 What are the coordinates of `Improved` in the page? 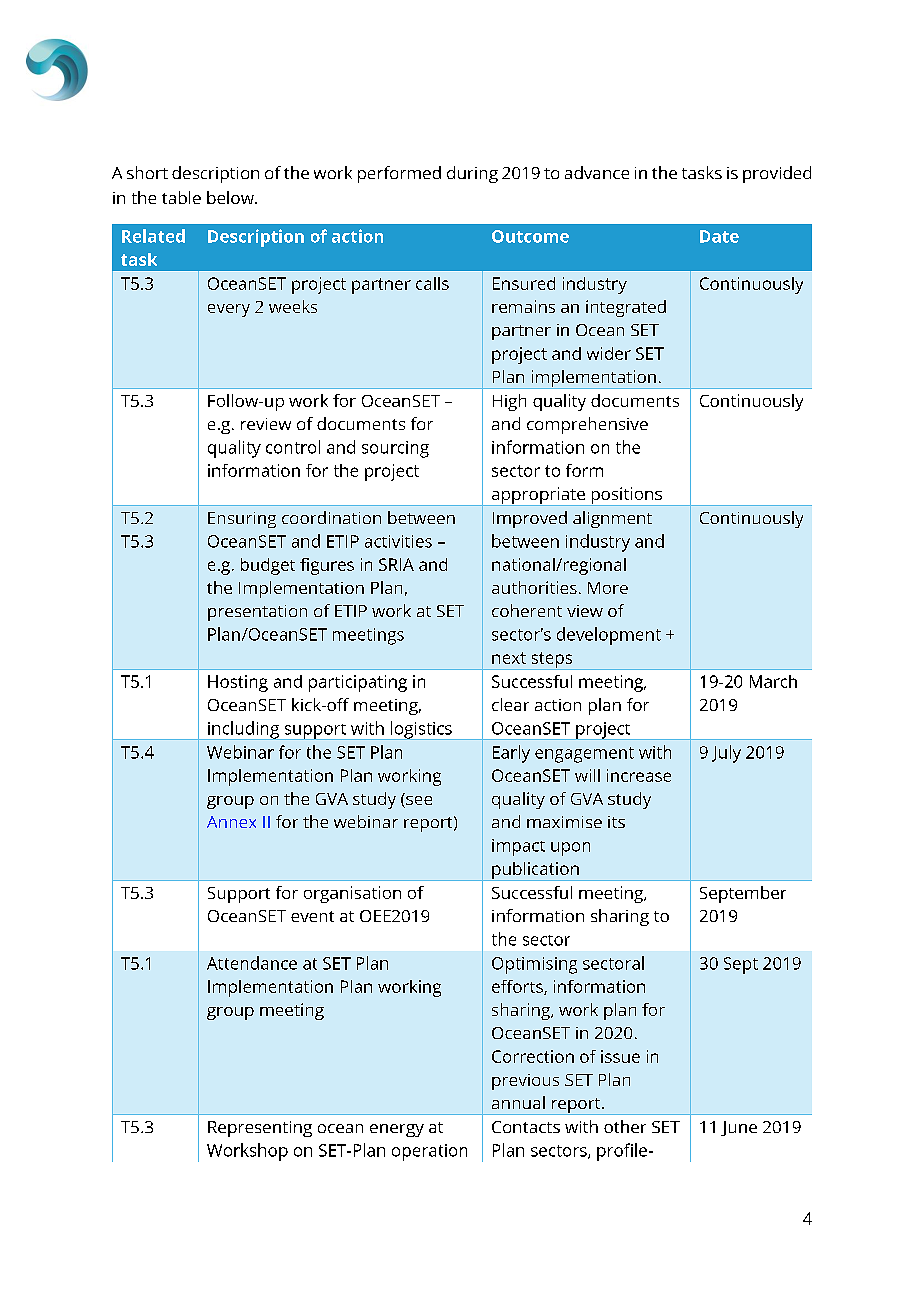 It's located at (530, 519).
